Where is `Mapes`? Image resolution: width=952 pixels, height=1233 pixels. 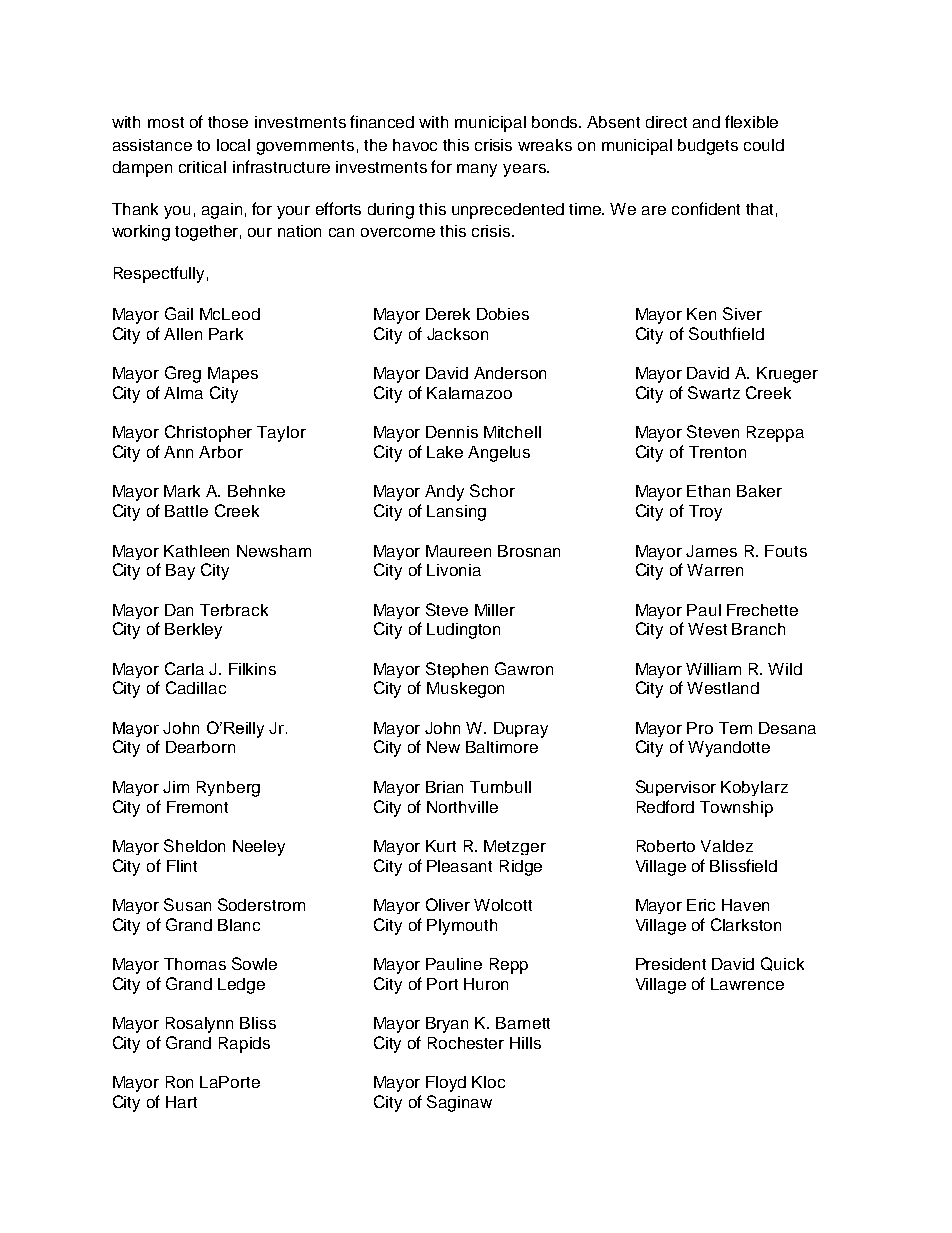 Mapes is located at coordinates (233, 375).
